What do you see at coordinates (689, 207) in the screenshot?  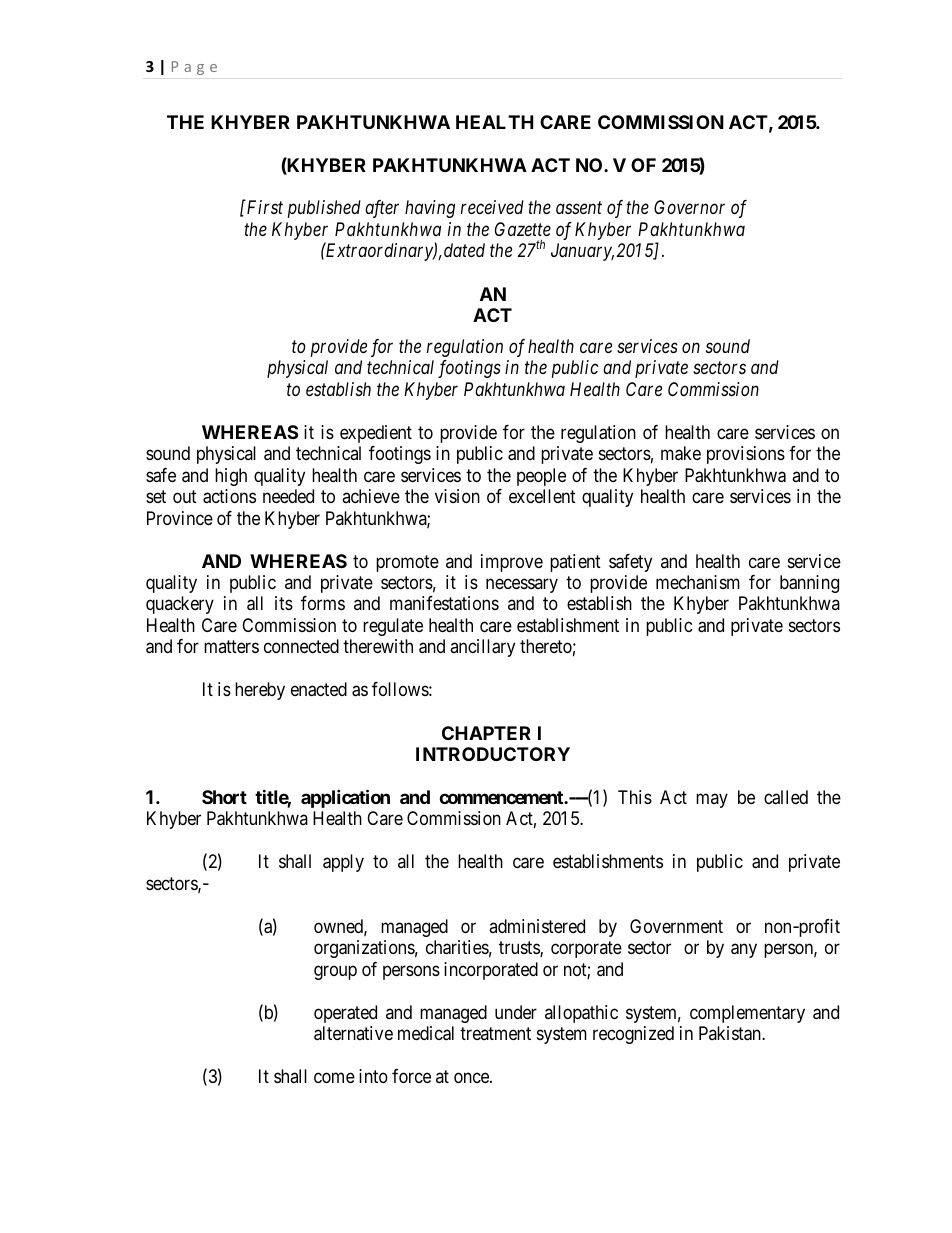 I see `Governor` at bounding box center [689, 207].
